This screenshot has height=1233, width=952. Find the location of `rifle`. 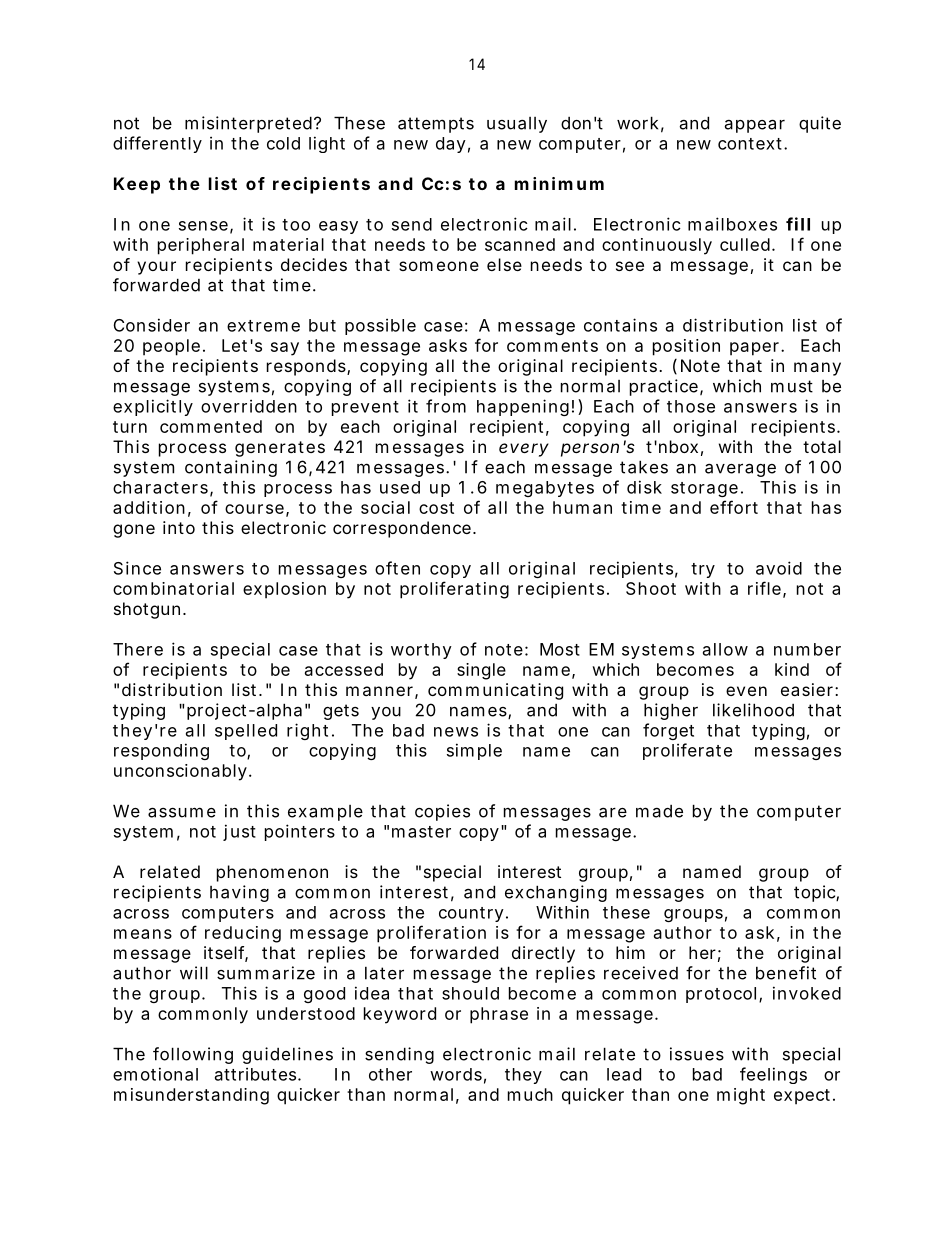

rifle is located at coordinates (764, 588).
